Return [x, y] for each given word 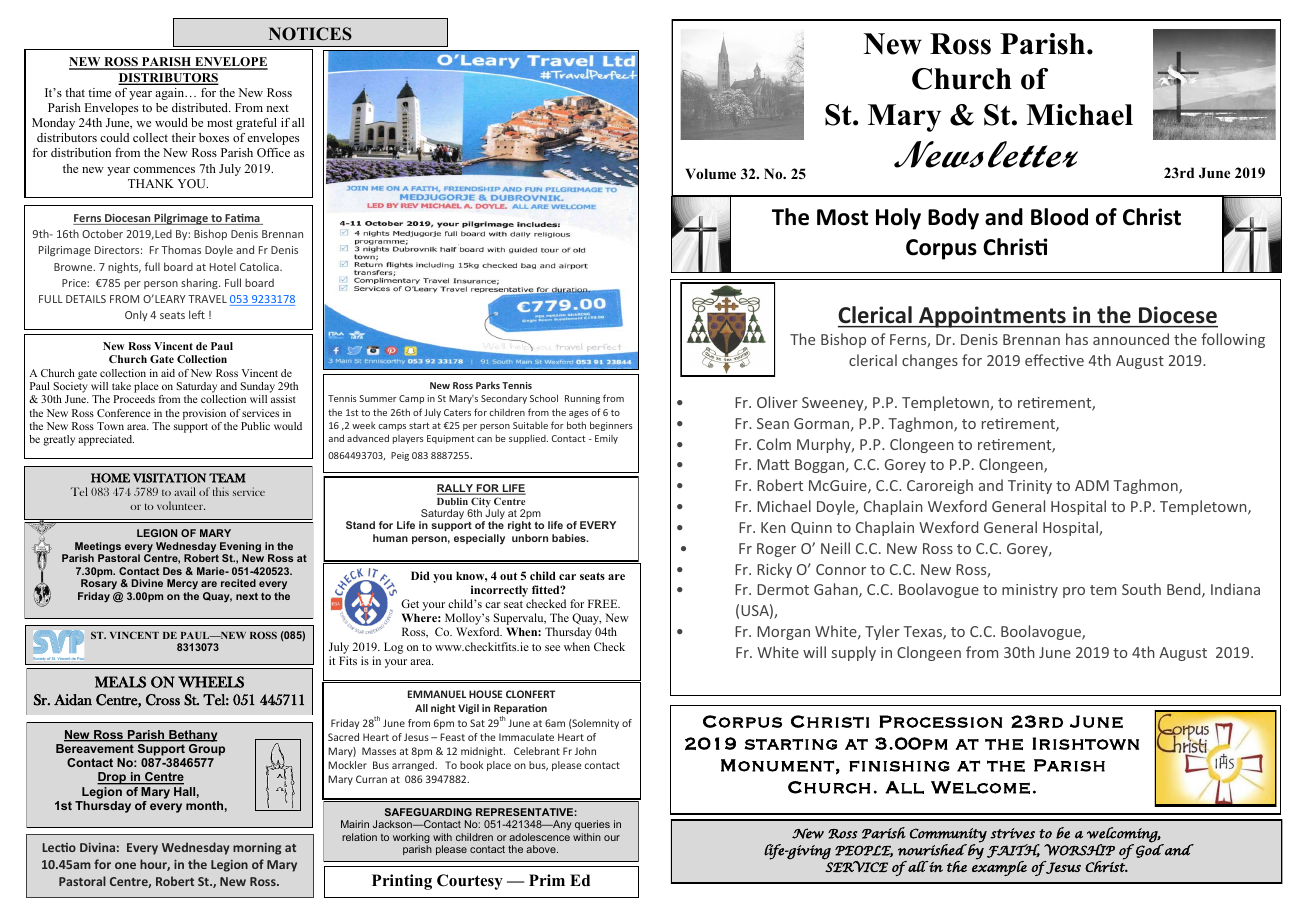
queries [592, 827]
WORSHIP [1079, 850]
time [99, 92]
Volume [710, 173]
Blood [1059, 217]
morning [257, 849]
